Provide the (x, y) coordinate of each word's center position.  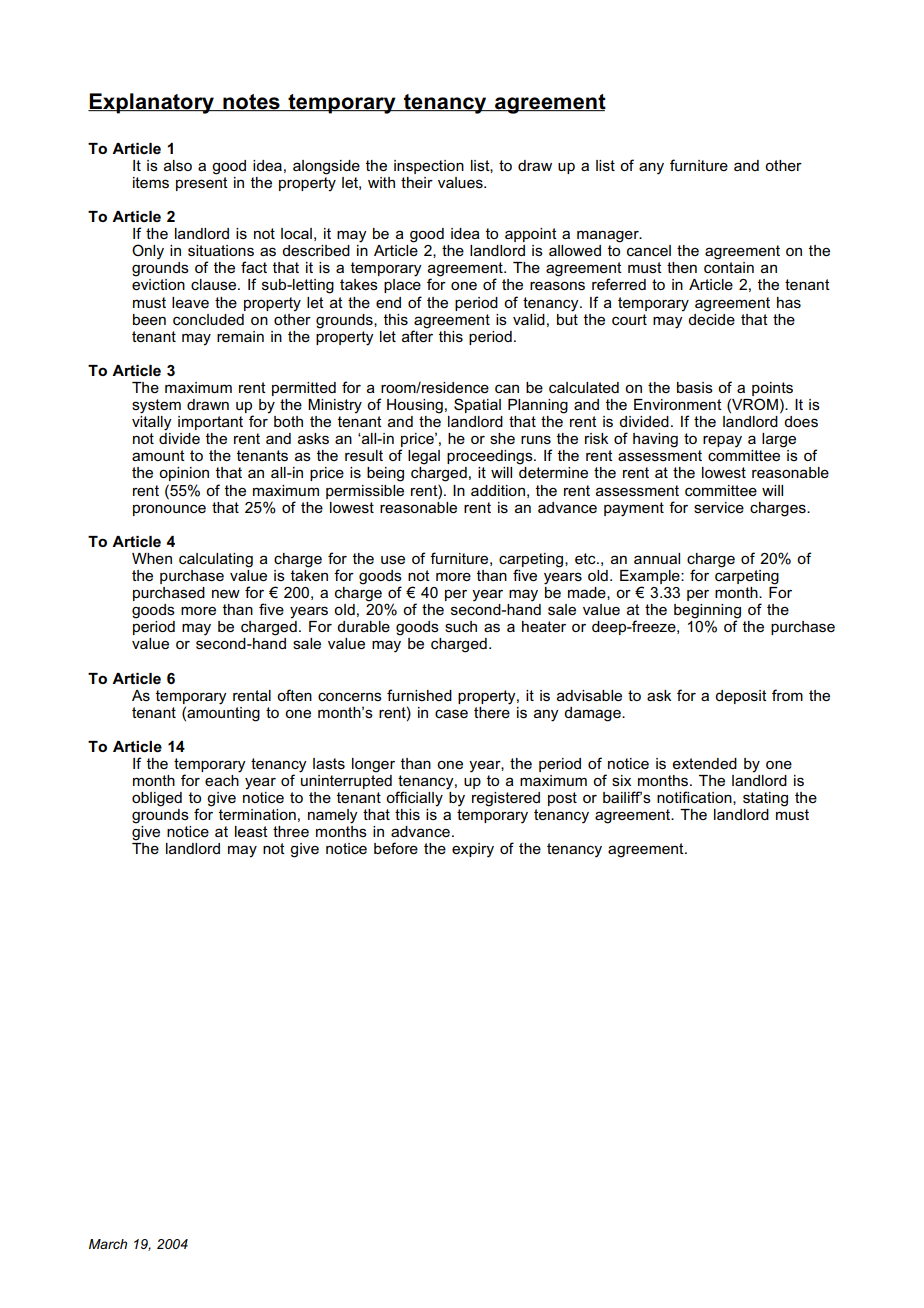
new (226, 593)
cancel (649, 250)
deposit (741, 697)
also (178, 165)
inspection (429, 167)
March (108, 1244)
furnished (419, 695)
